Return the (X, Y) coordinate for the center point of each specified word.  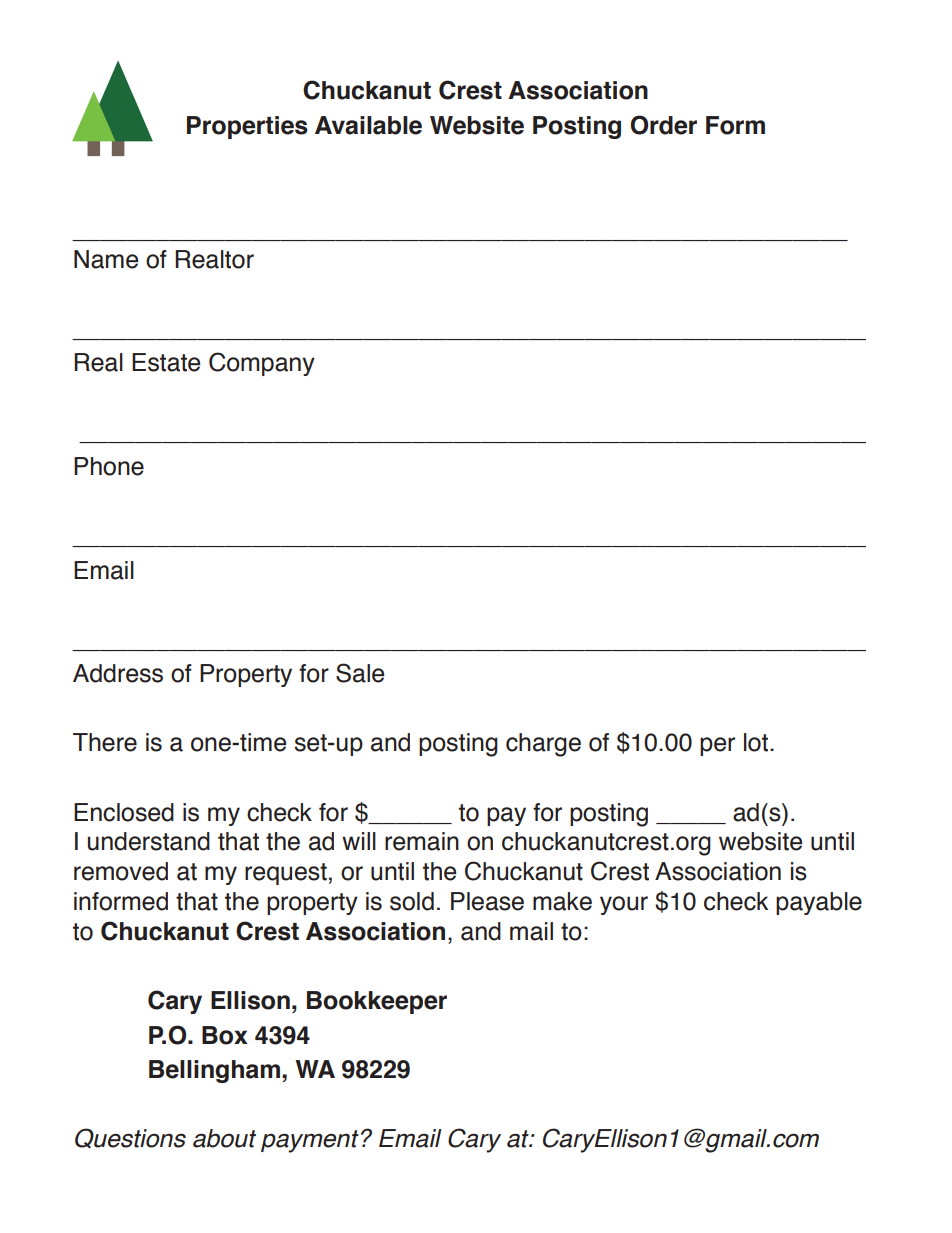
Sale (360, 673)
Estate (166, 362)
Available (368, 125)
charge (543, 745)
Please (487, 901)
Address (118, 673)
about (224, 1138)
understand (149, 841)
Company (262, 364)
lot (757, 742)
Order (664, 125)
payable (819, 903)
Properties (247, 127)
